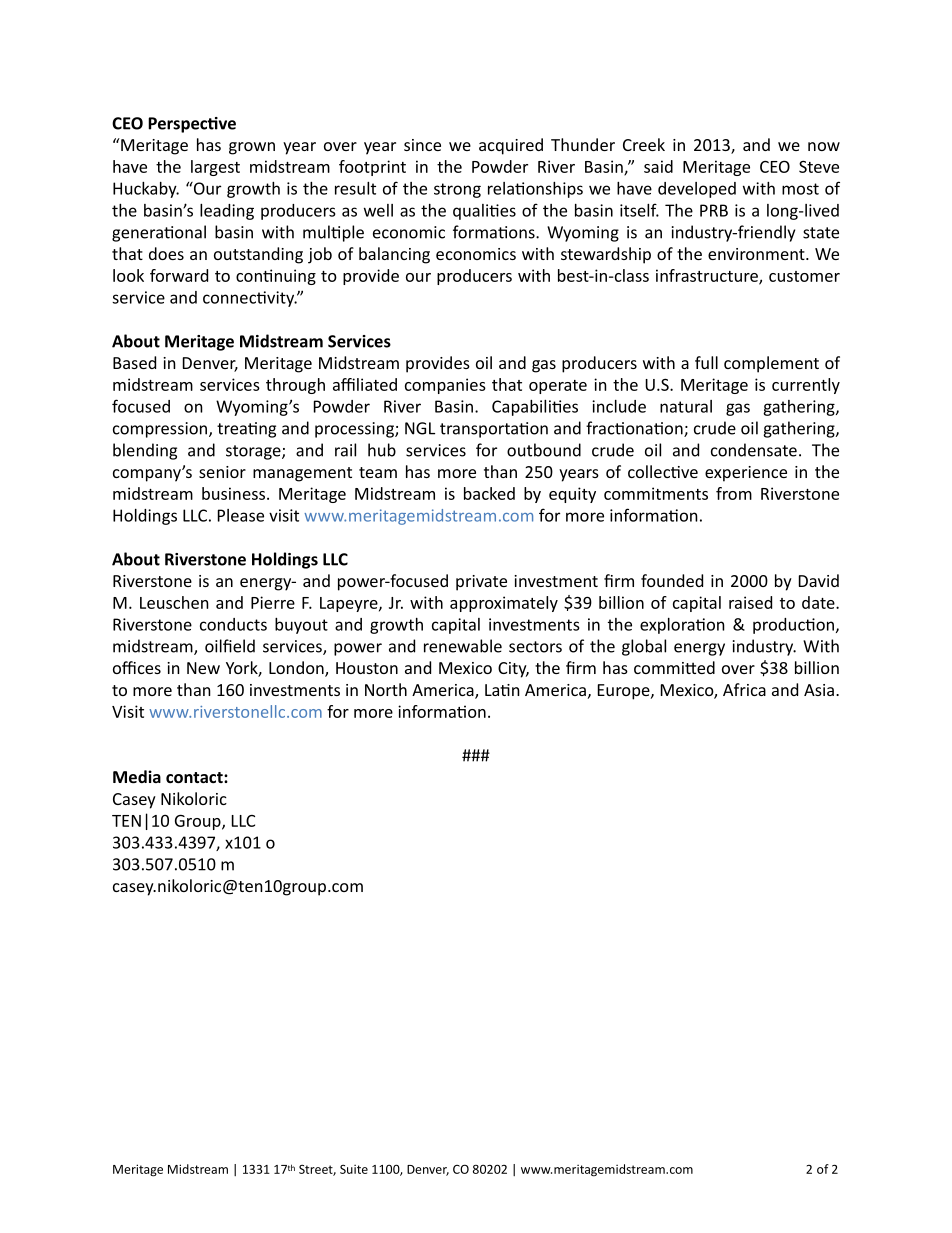 The width and height of the screenshot is (952, 1233). I want to click on renewable, so click(463, 646).
